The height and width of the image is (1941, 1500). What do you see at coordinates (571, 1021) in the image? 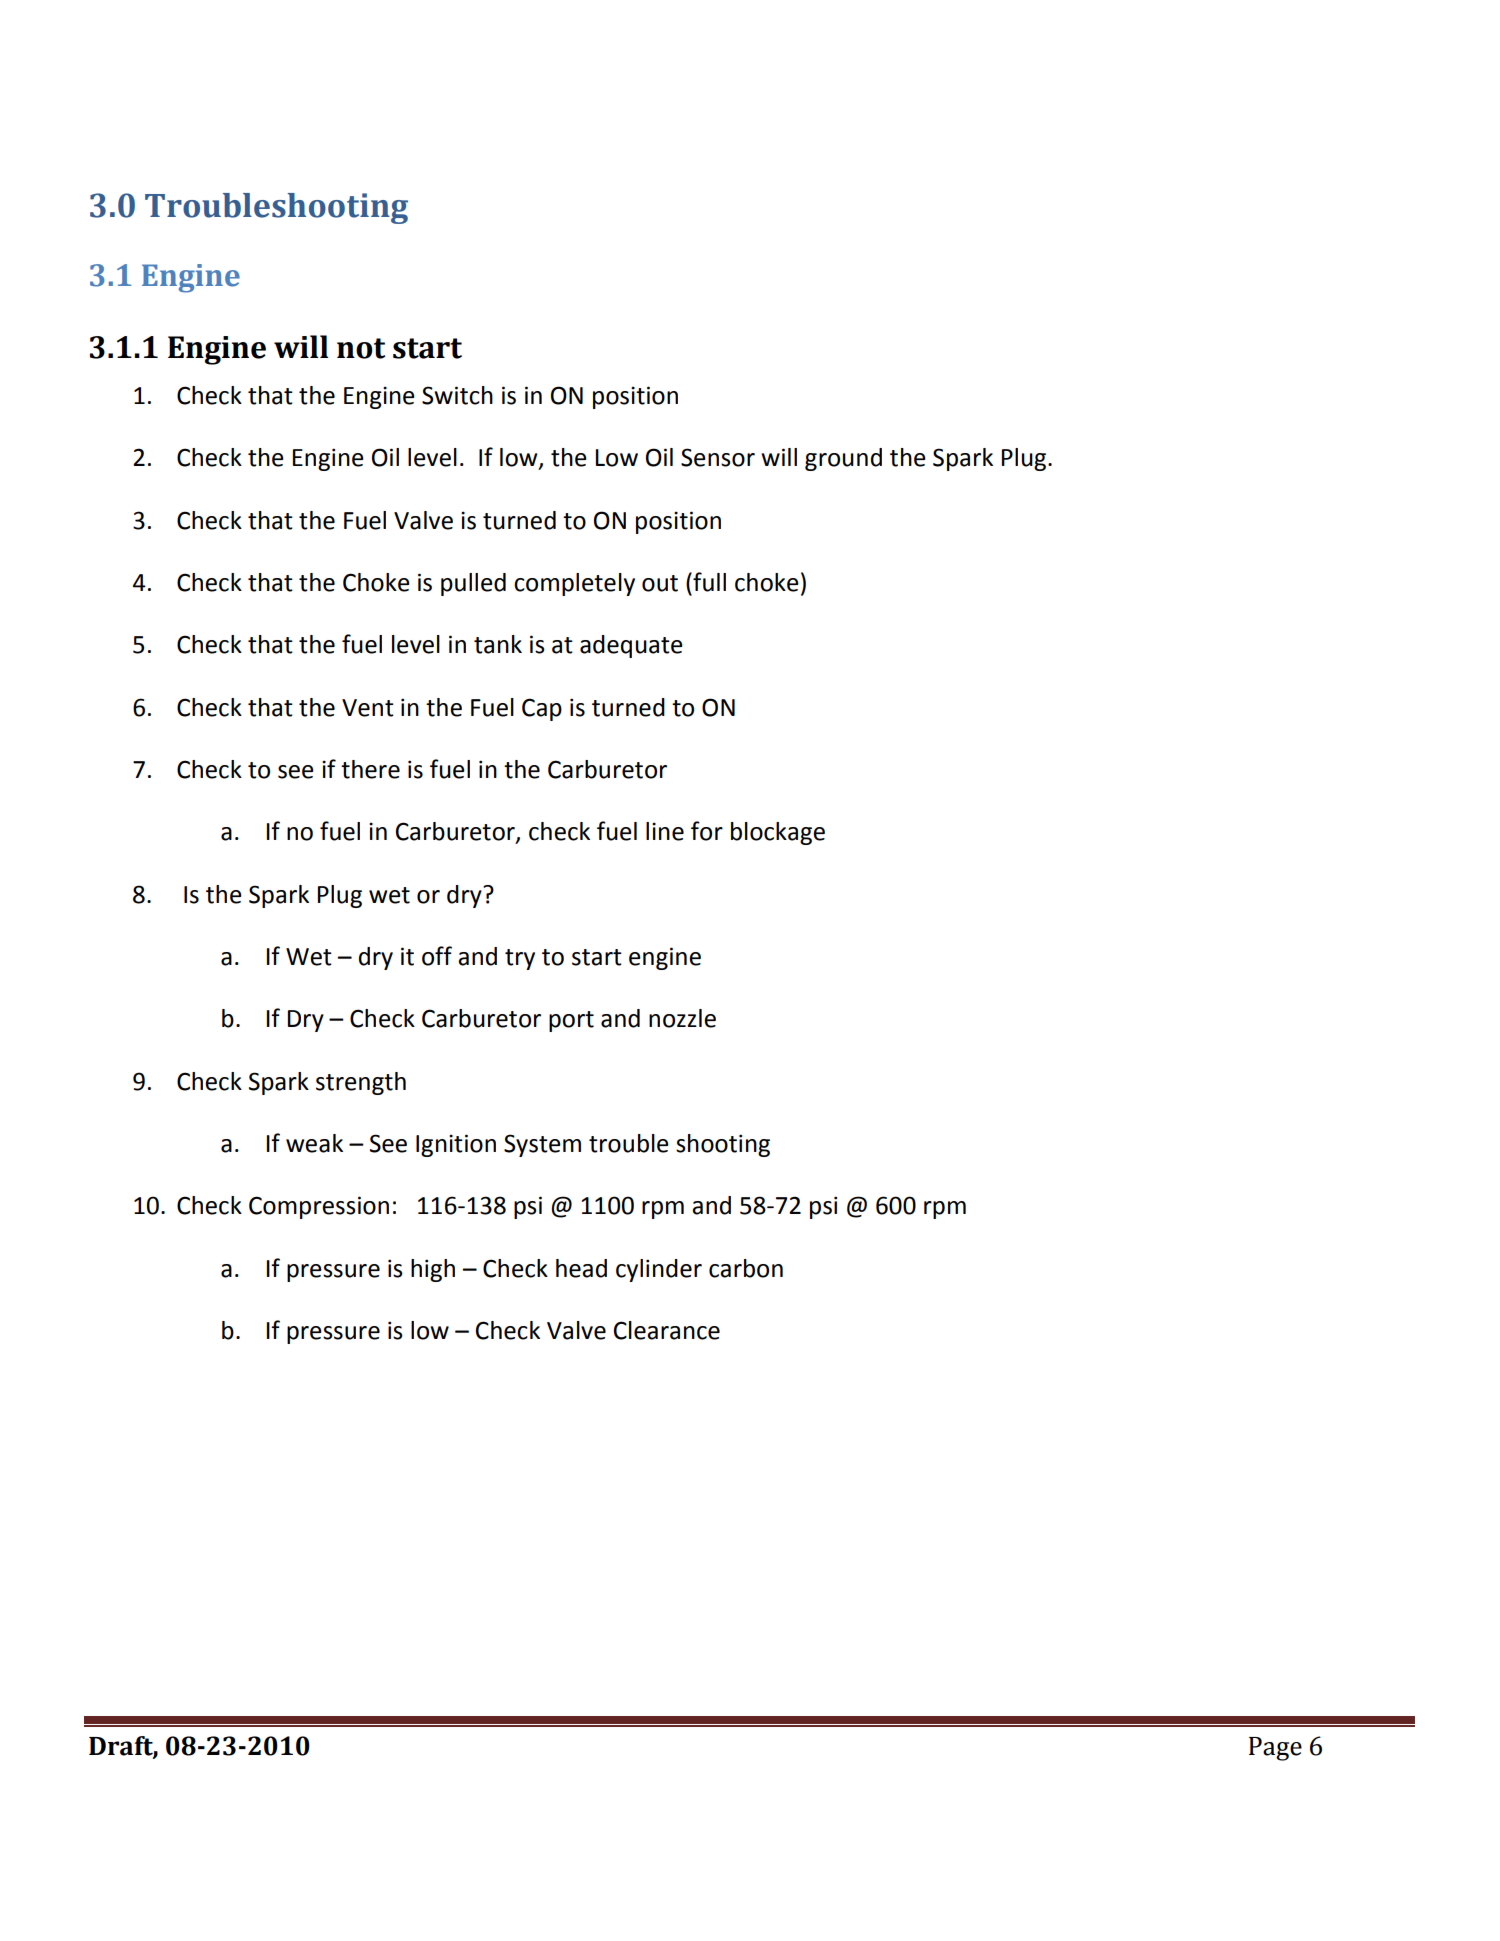
I see `port` at bounding box center [571, 1021].
